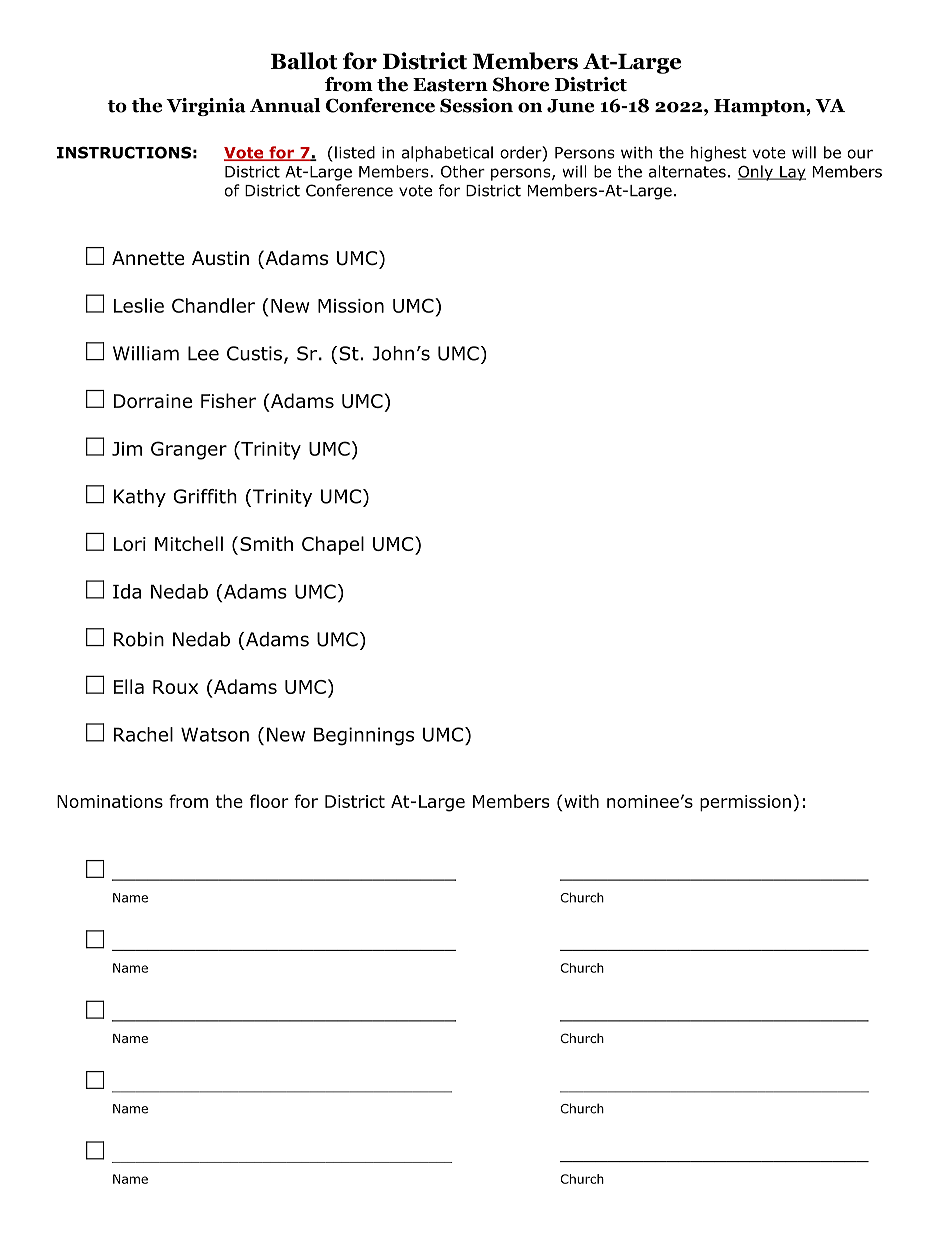 This document has height=1233, width=952. I want to click on Fisher, so click(228, 400).
